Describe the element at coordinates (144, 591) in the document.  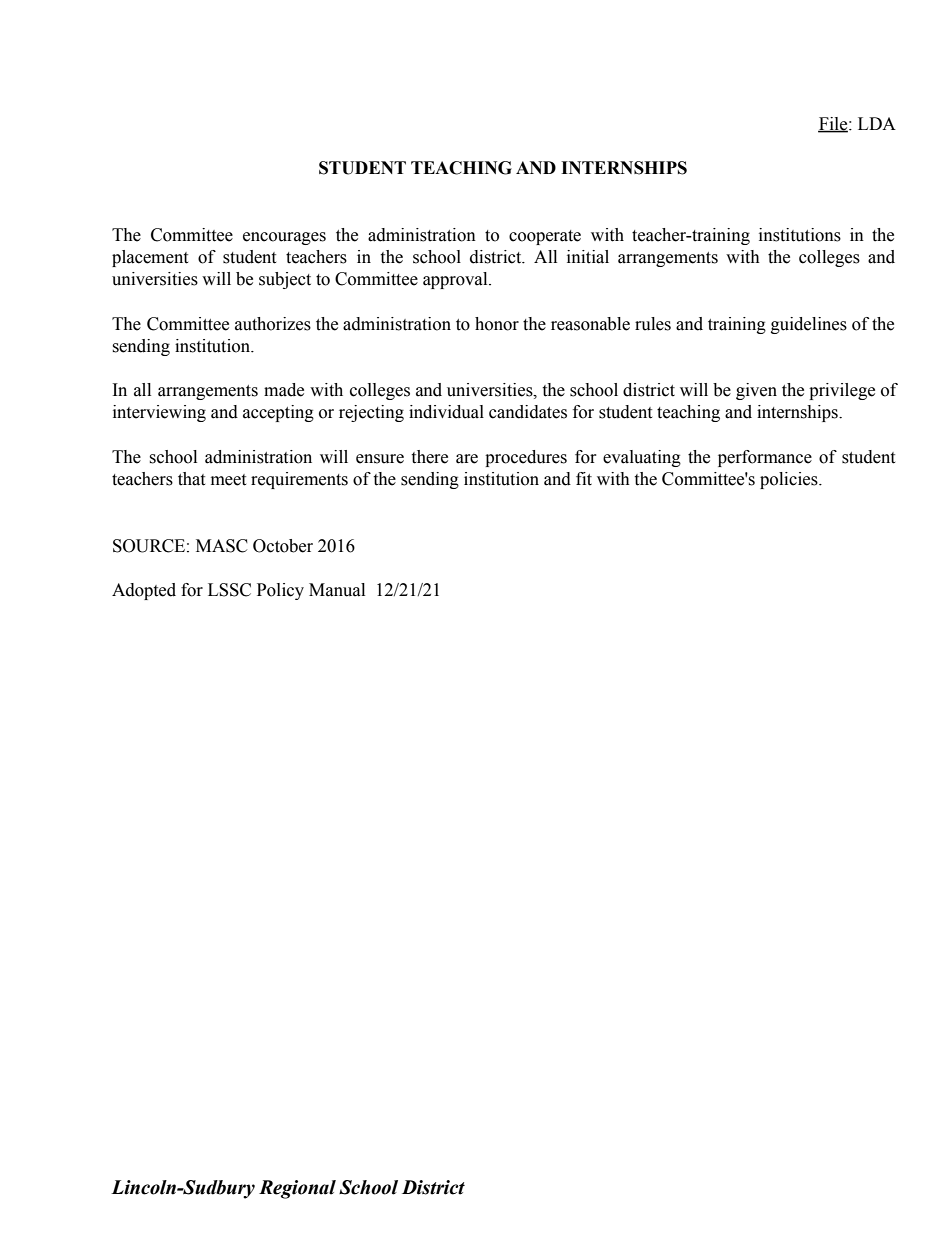
I see `Adopted` at that location.
